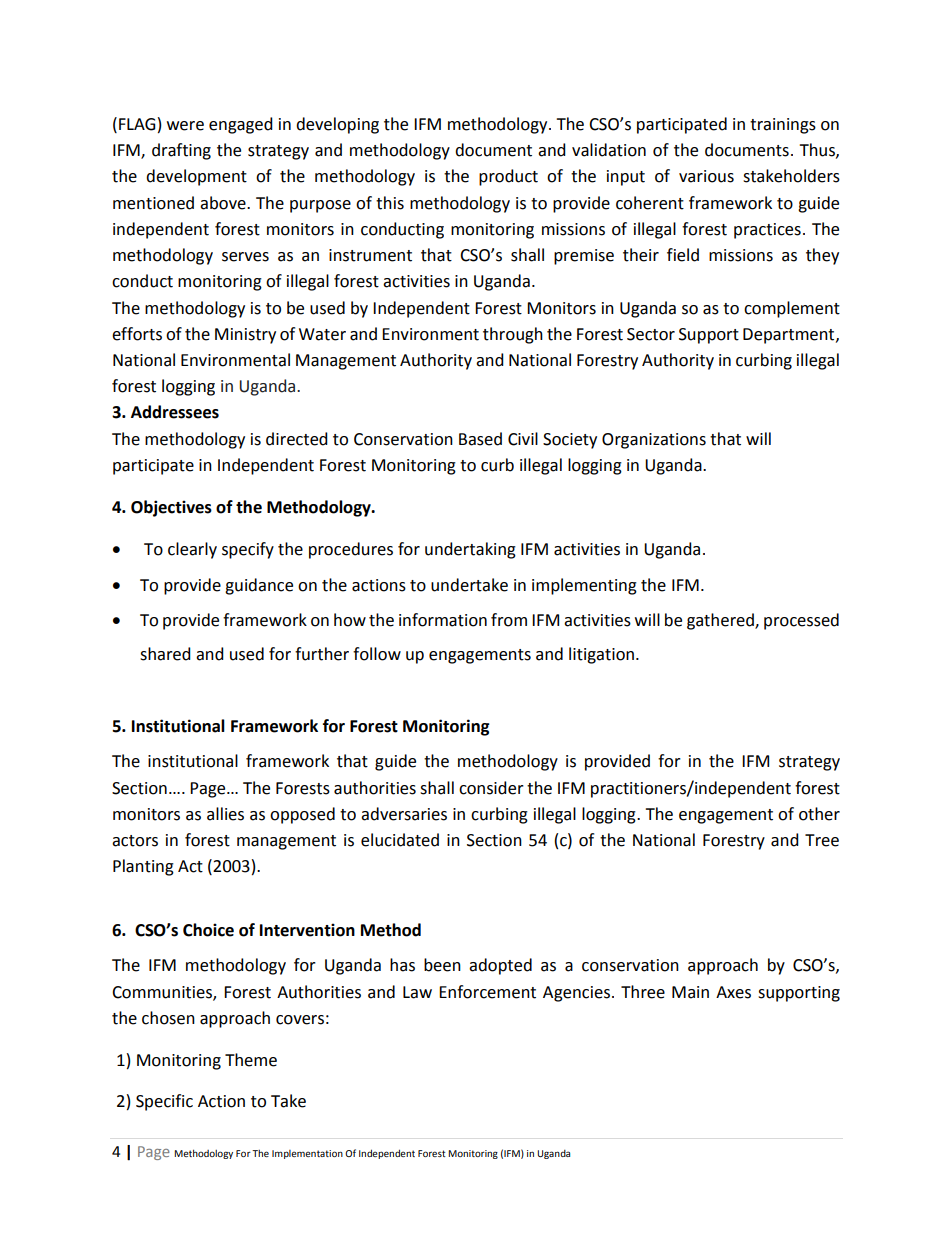  Describe the element at coordinates (508, 177) in the screenshot. I see `product` at that location.
